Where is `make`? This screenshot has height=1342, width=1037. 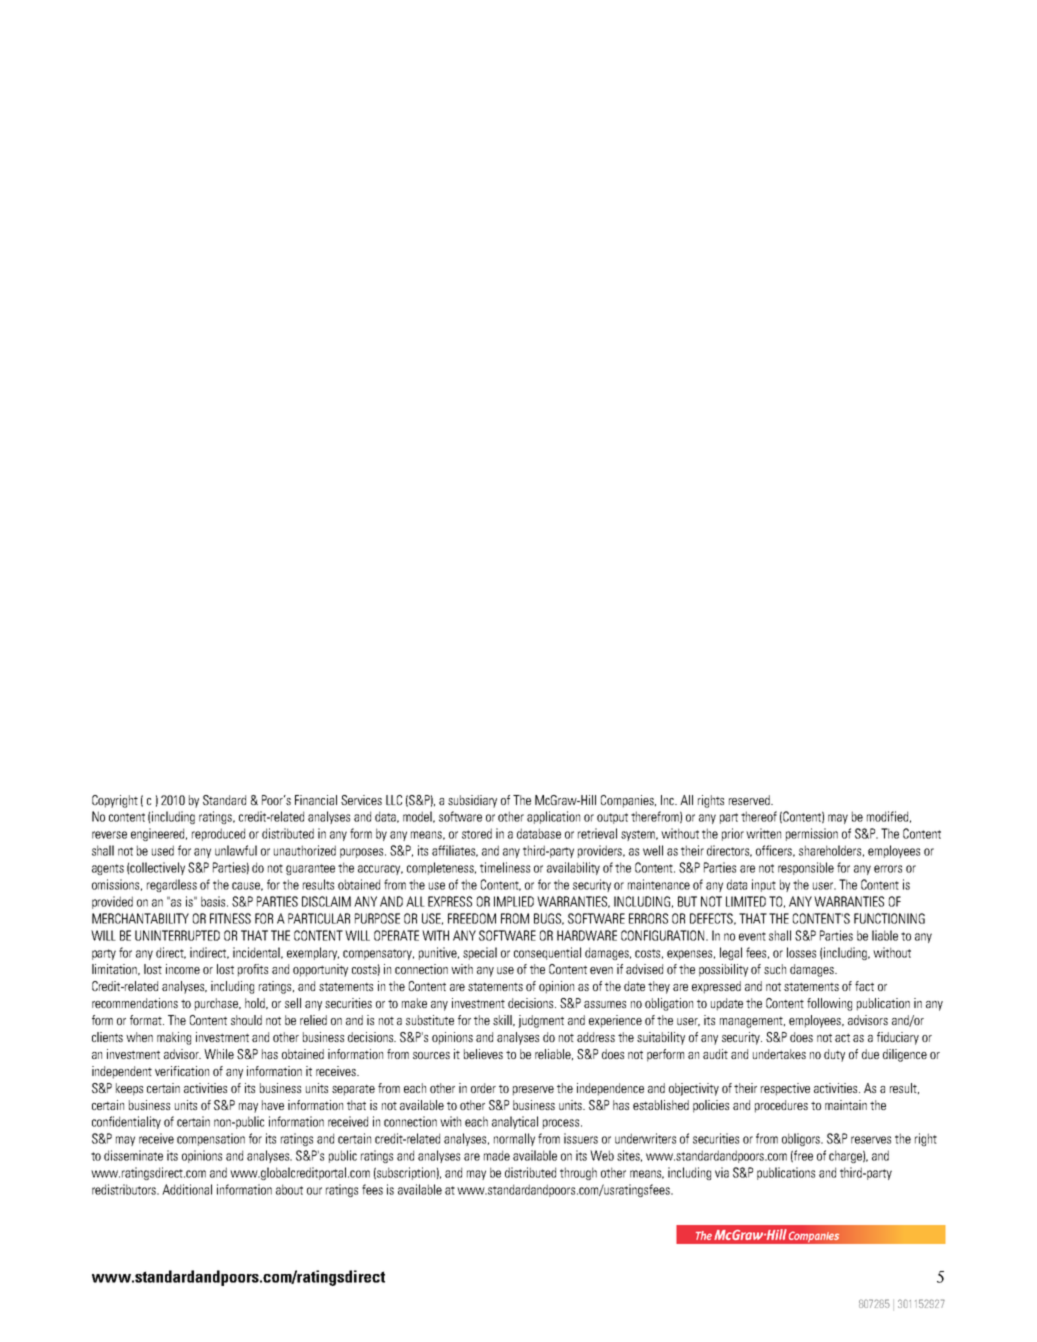
make is located at coordinates (414, 1003).
